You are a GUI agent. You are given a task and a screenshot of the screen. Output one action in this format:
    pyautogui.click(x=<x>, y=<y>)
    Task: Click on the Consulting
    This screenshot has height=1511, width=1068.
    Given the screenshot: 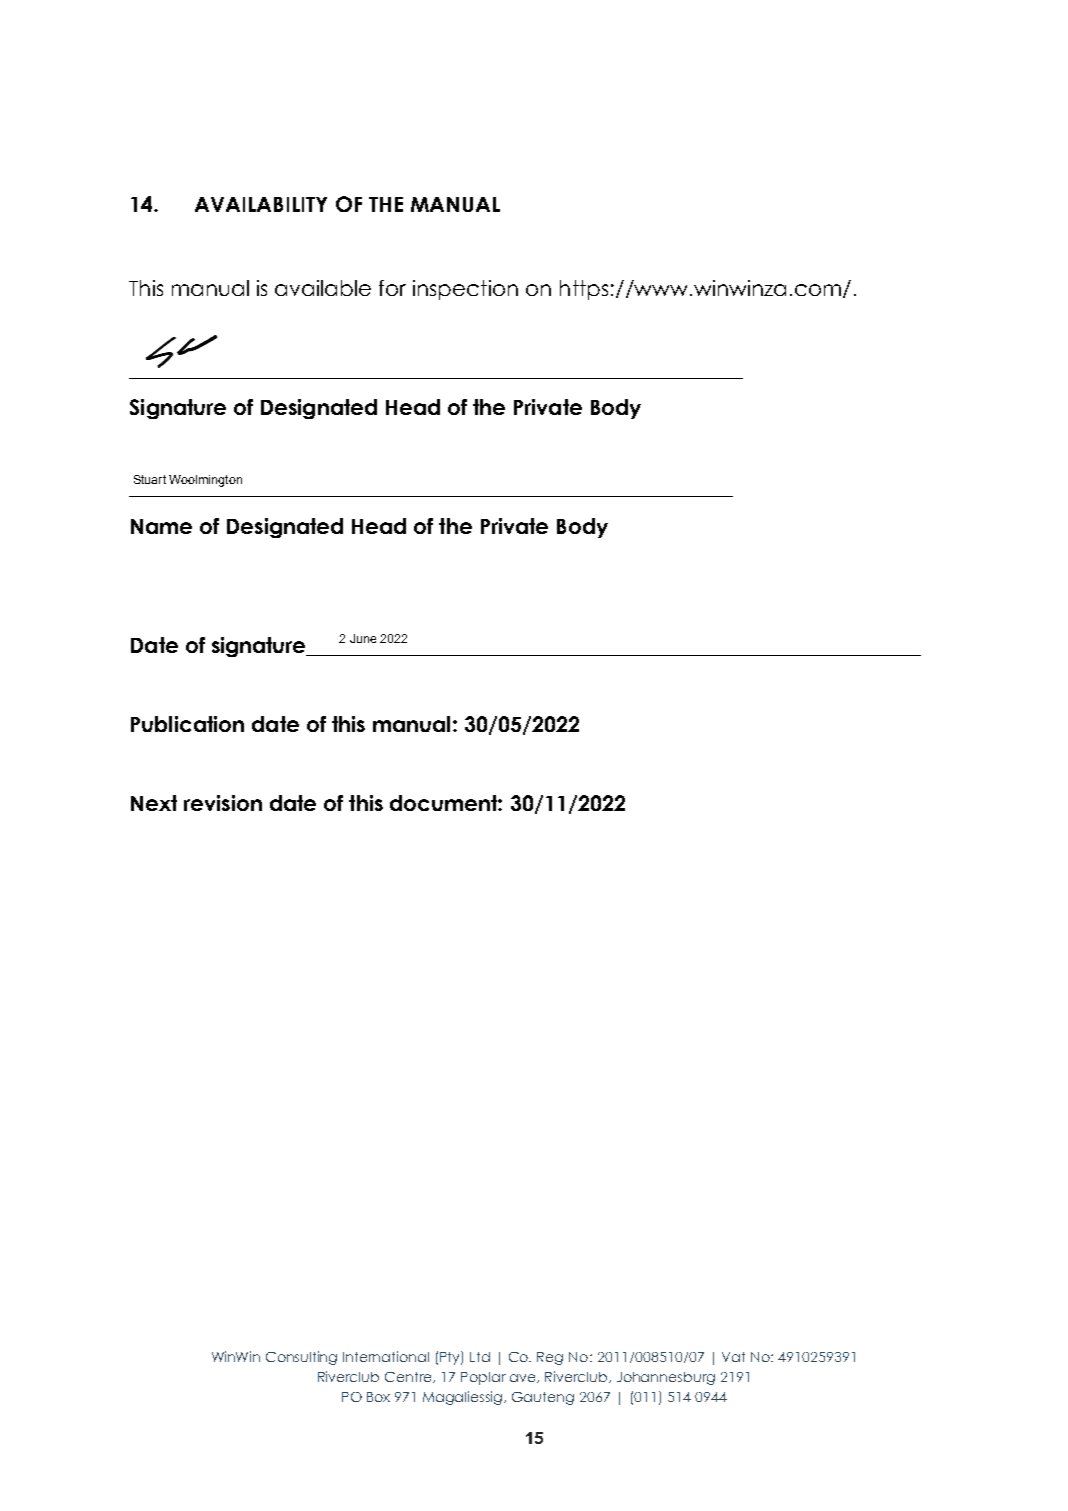 What is the action you would take?
    pyautogui.click(x=301, y=1358)
